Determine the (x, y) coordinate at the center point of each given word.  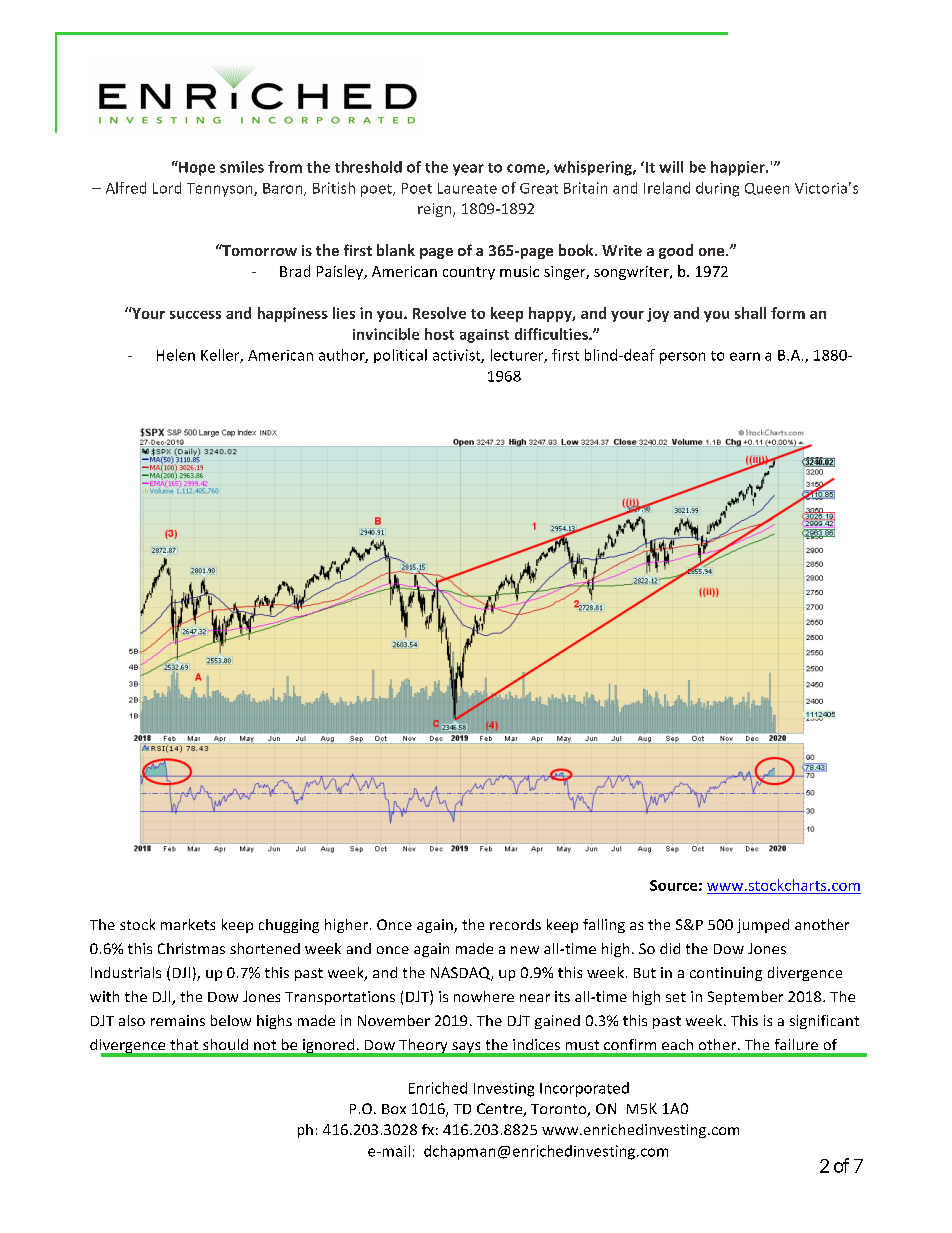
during (717, 189)
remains (178, 1020)
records (515, 924)
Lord (167, 188)
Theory (423, 1047)
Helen (176, 355)
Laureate (467, 188)
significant (824, 1022)
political (400, 356)
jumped (763, 926)
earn (745, 356)
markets (188, 924)
